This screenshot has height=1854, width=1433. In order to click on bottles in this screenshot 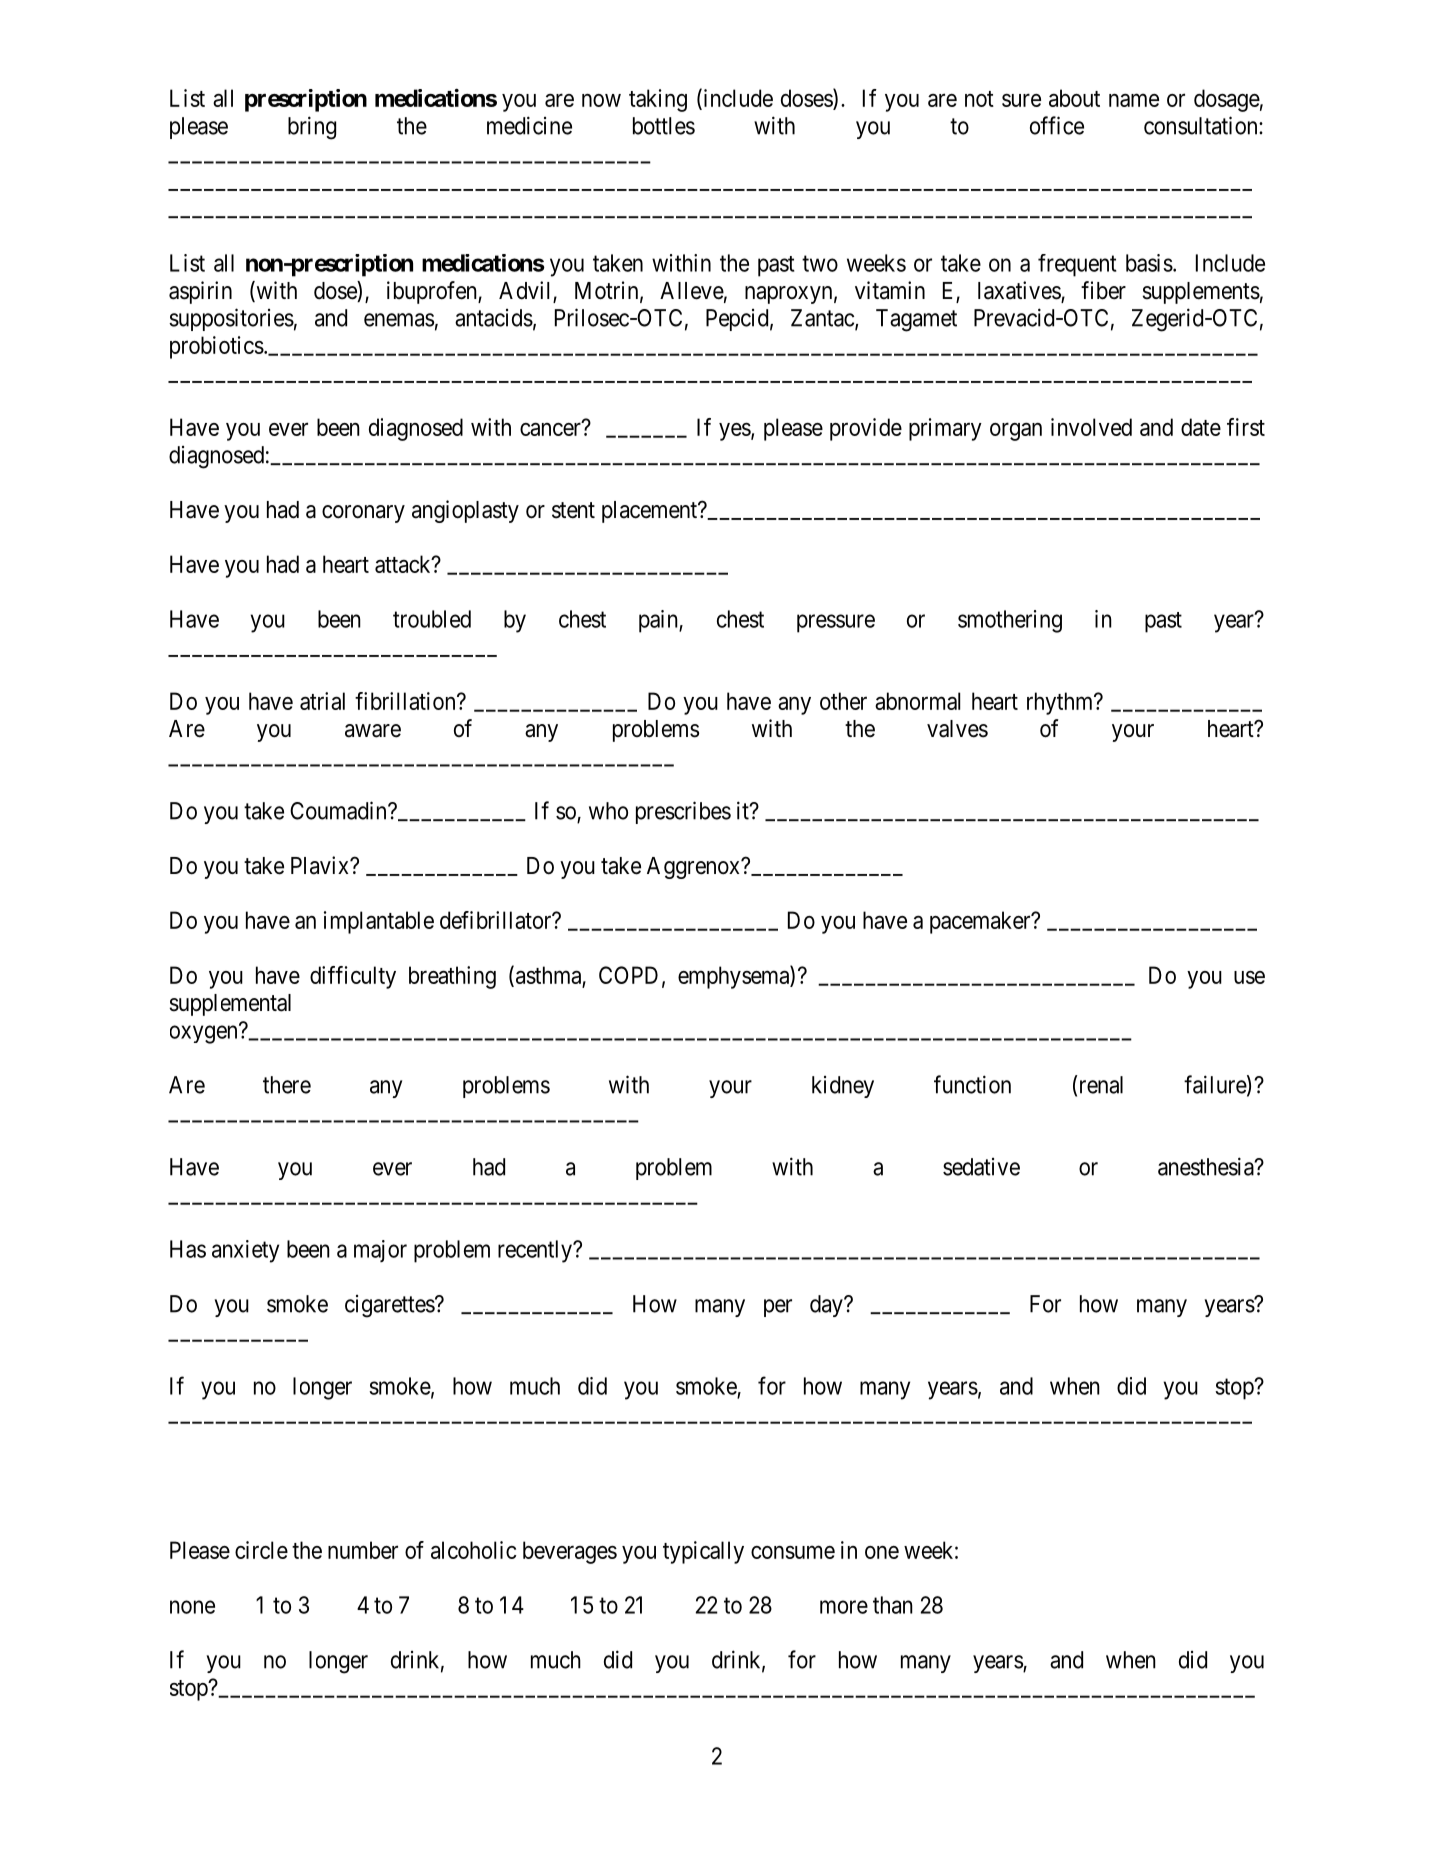, I will do `click(664, 126)`.
